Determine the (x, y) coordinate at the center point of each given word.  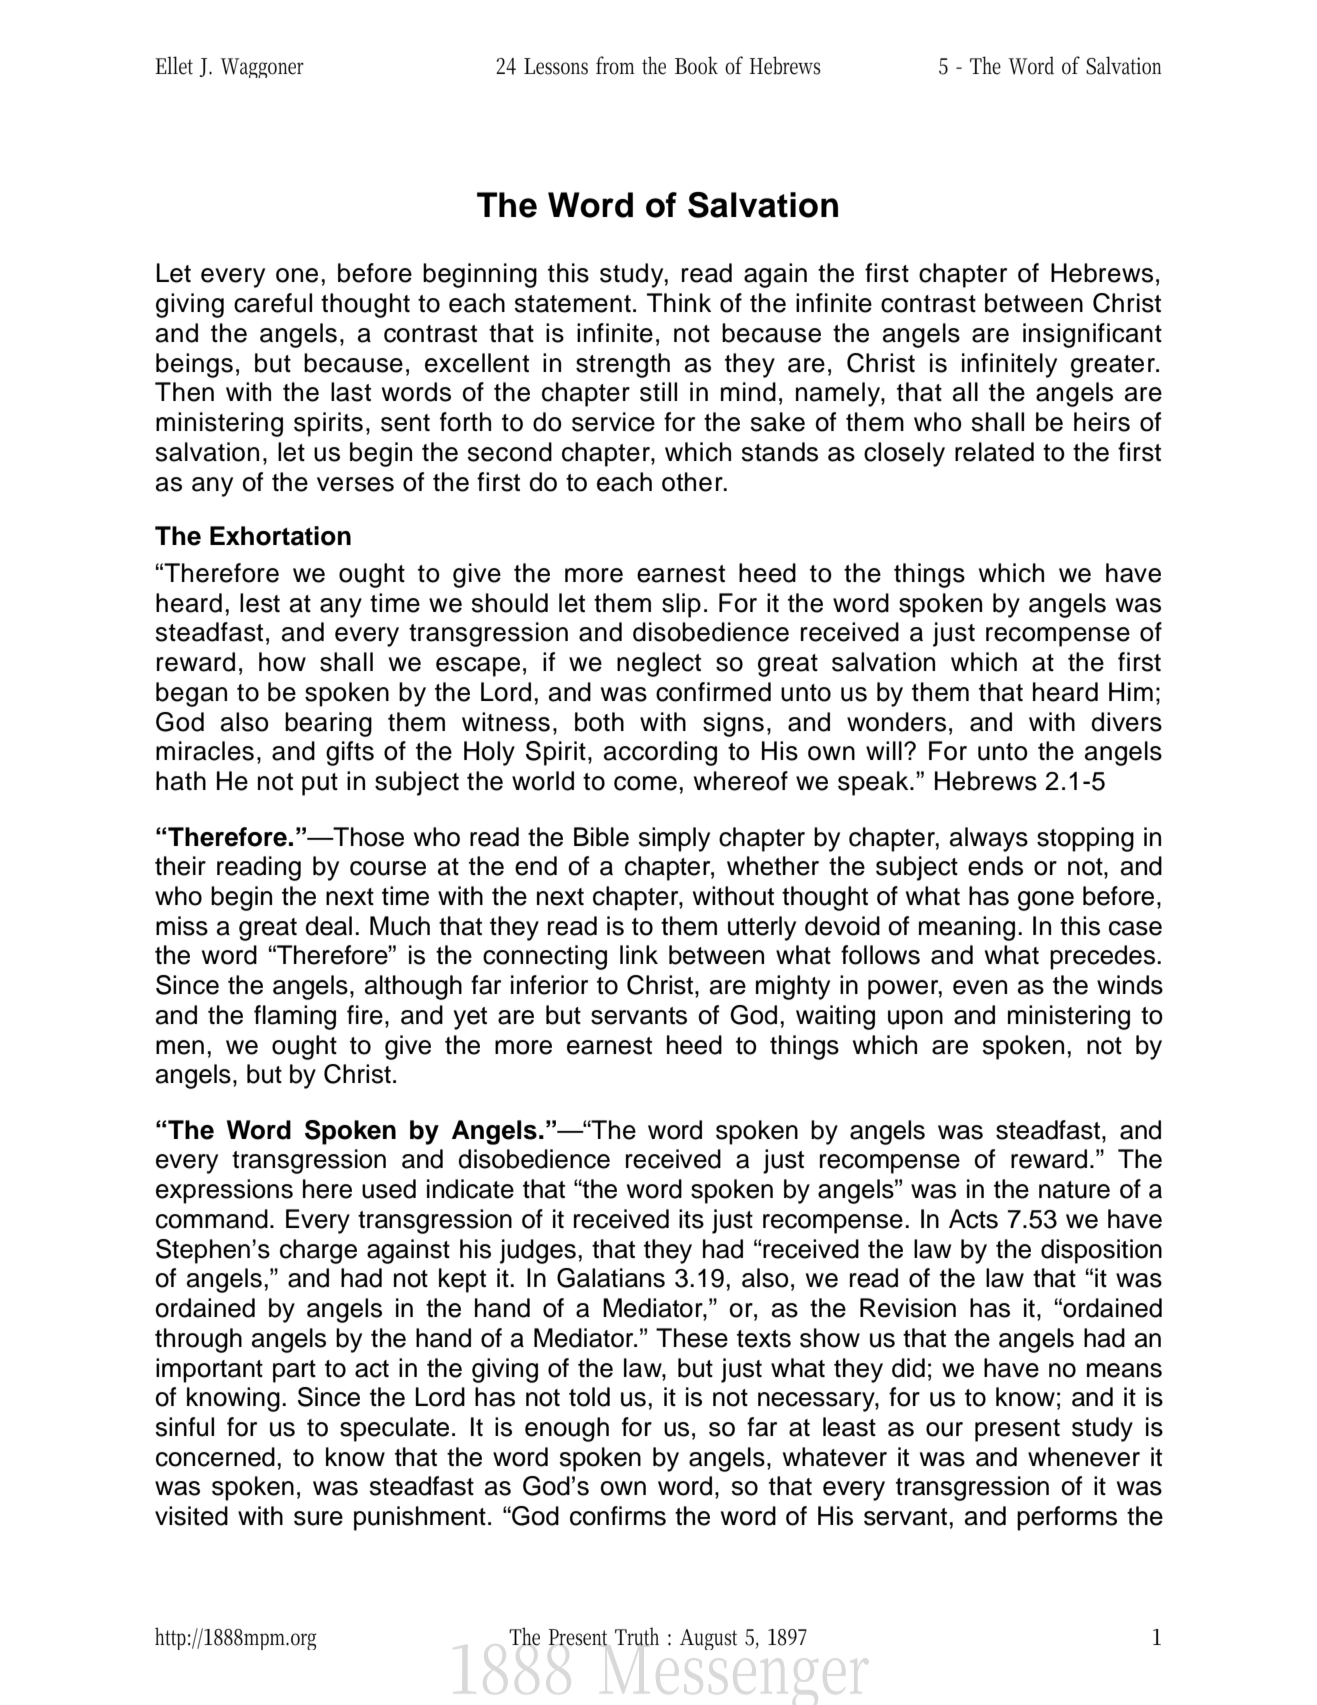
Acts (973, 1219)
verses (355, 484)
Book (696, 65)
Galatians (611, 1278)
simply (674, 839)
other (693, 482)
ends (995, 866)
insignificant (1092, 335)
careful (273, 303)
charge (318, 1251)
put (320, 784)
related (994, 452)
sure (318, 1518)
